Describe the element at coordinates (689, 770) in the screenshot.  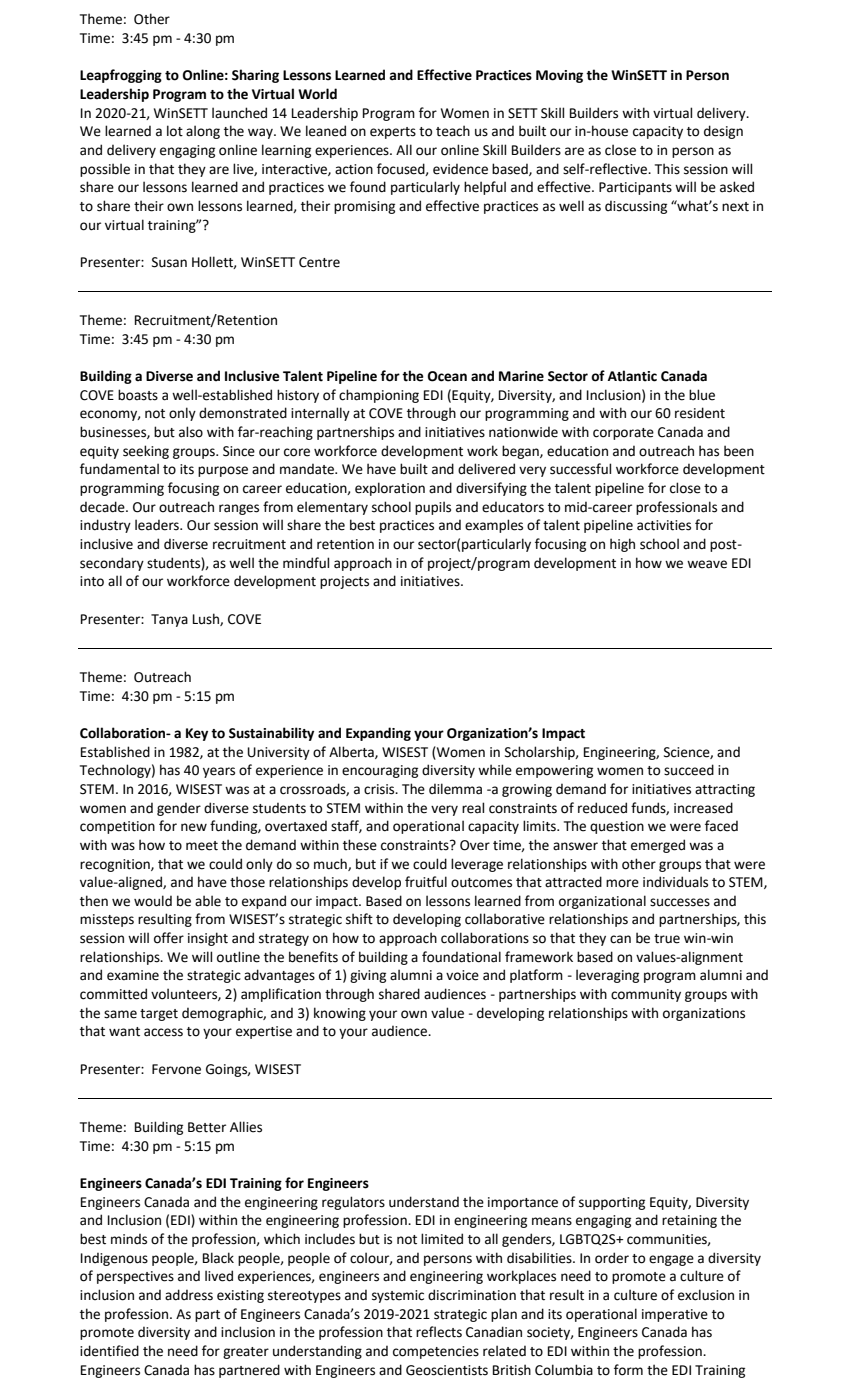
I see `succeed` at that location.
